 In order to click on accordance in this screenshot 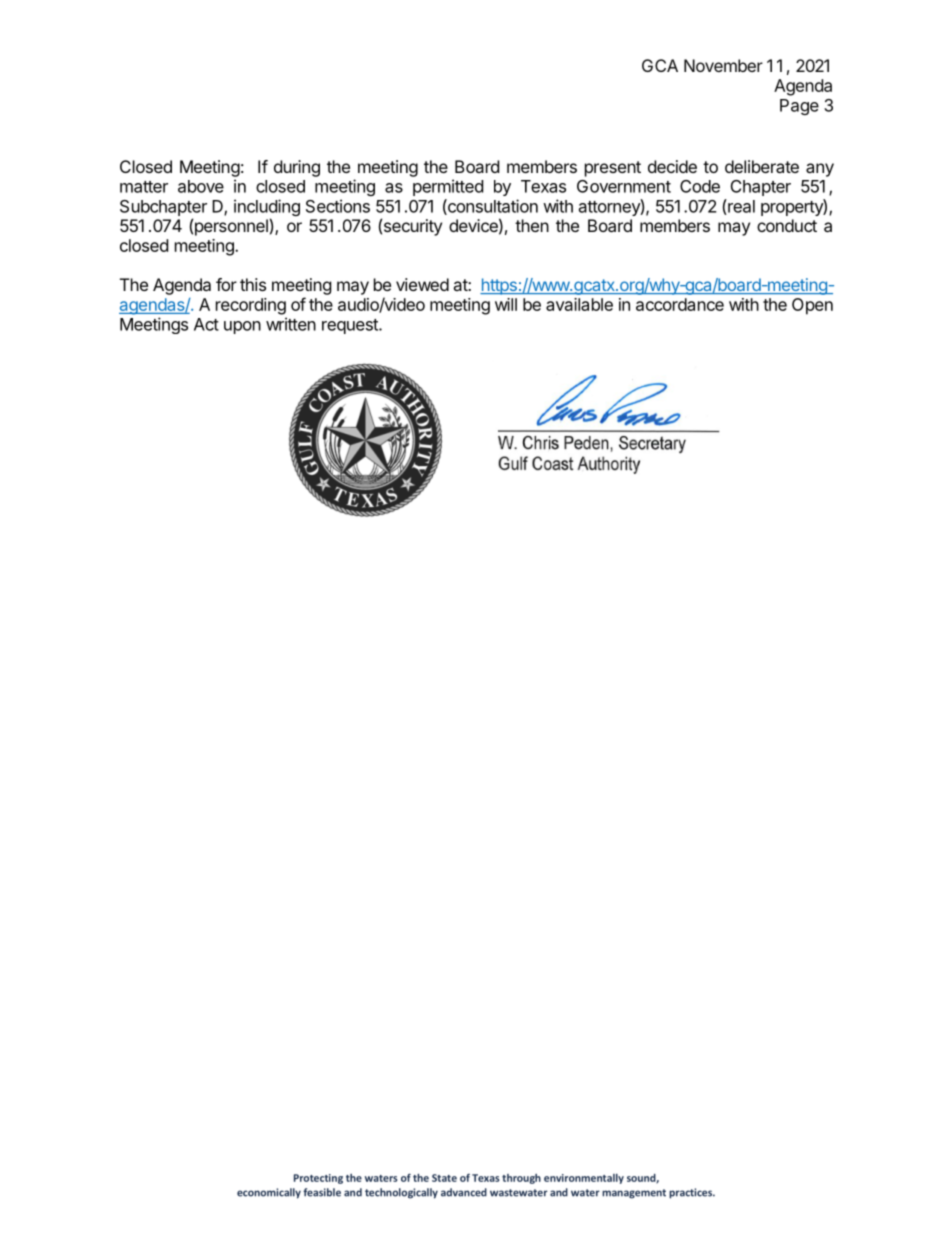, I will do `click(680, 304)`.
